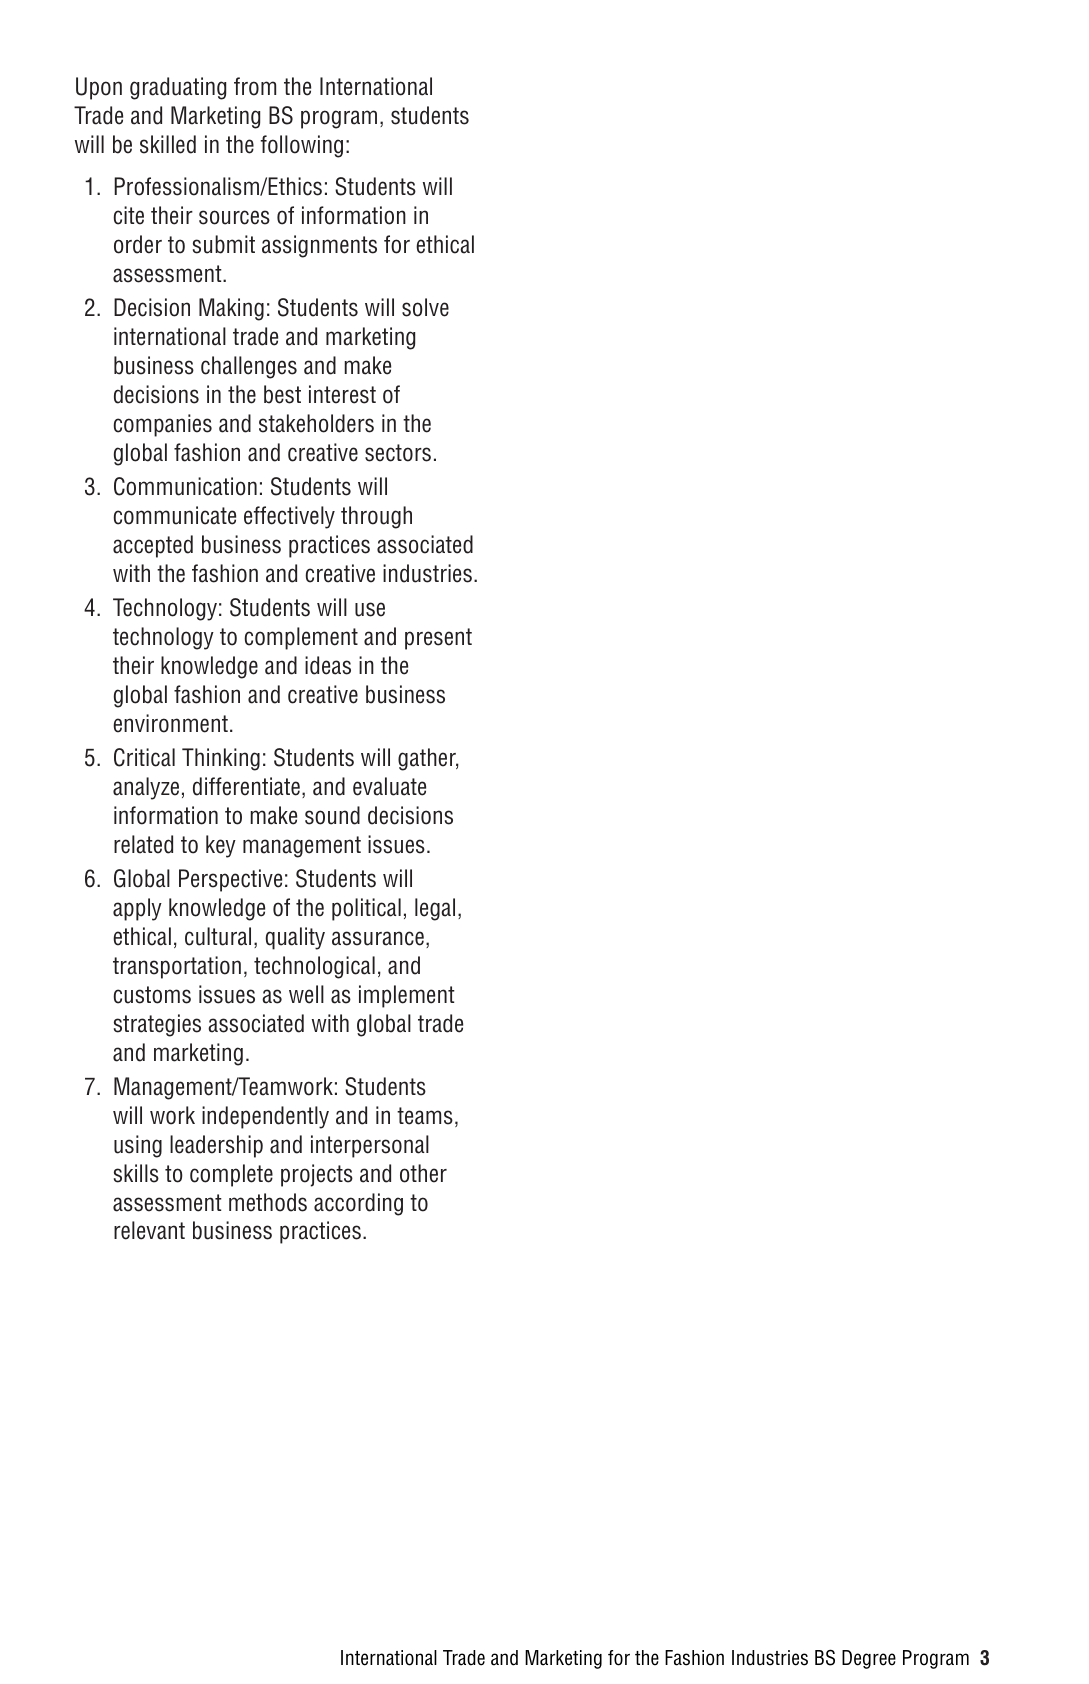  Describe the element at coordinates (435, 909) in the screenshot. I see `legal` at that location.
